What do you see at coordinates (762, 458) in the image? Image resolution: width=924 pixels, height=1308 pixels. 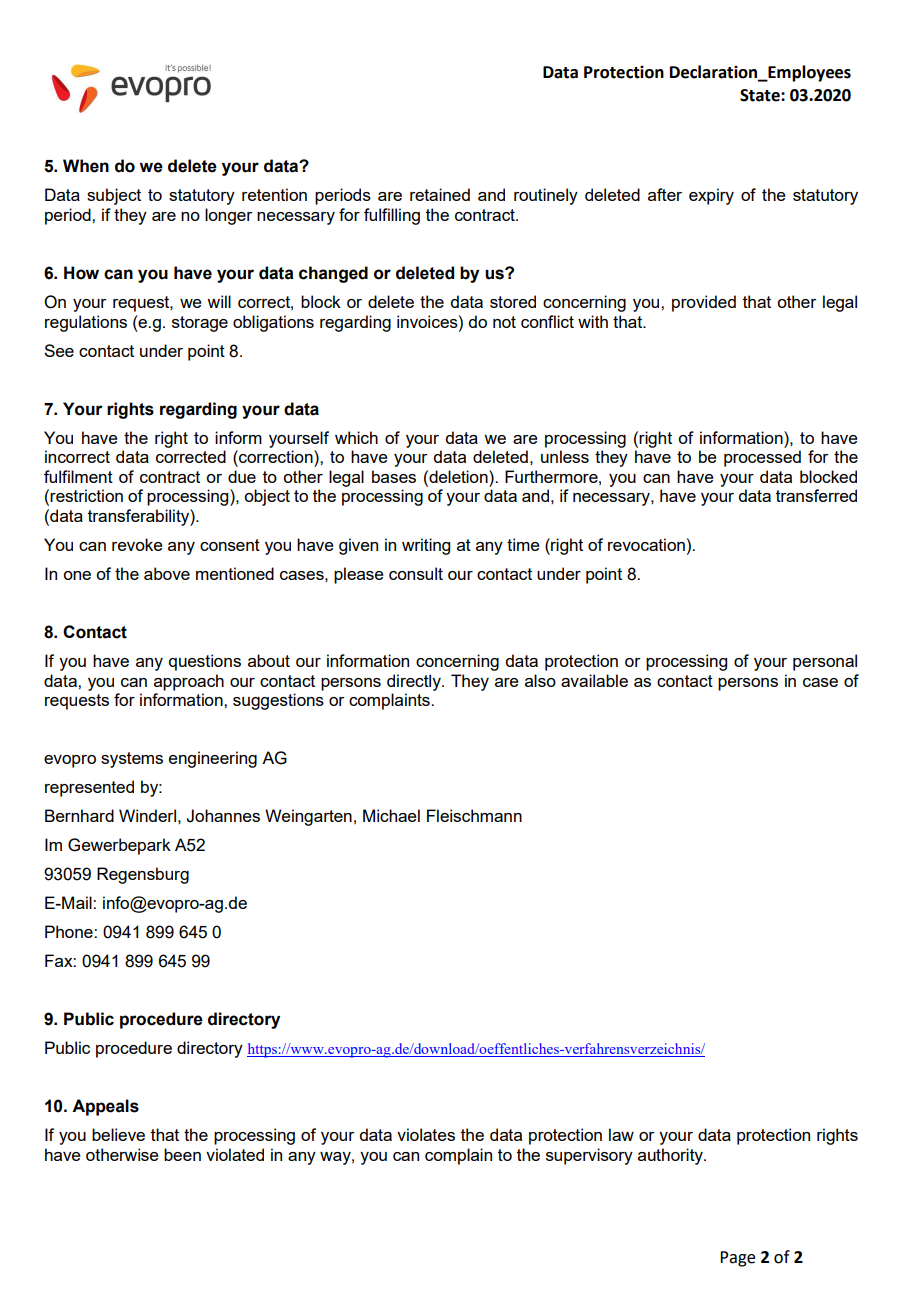 I see `processed` at bounding box center [762, 458].
